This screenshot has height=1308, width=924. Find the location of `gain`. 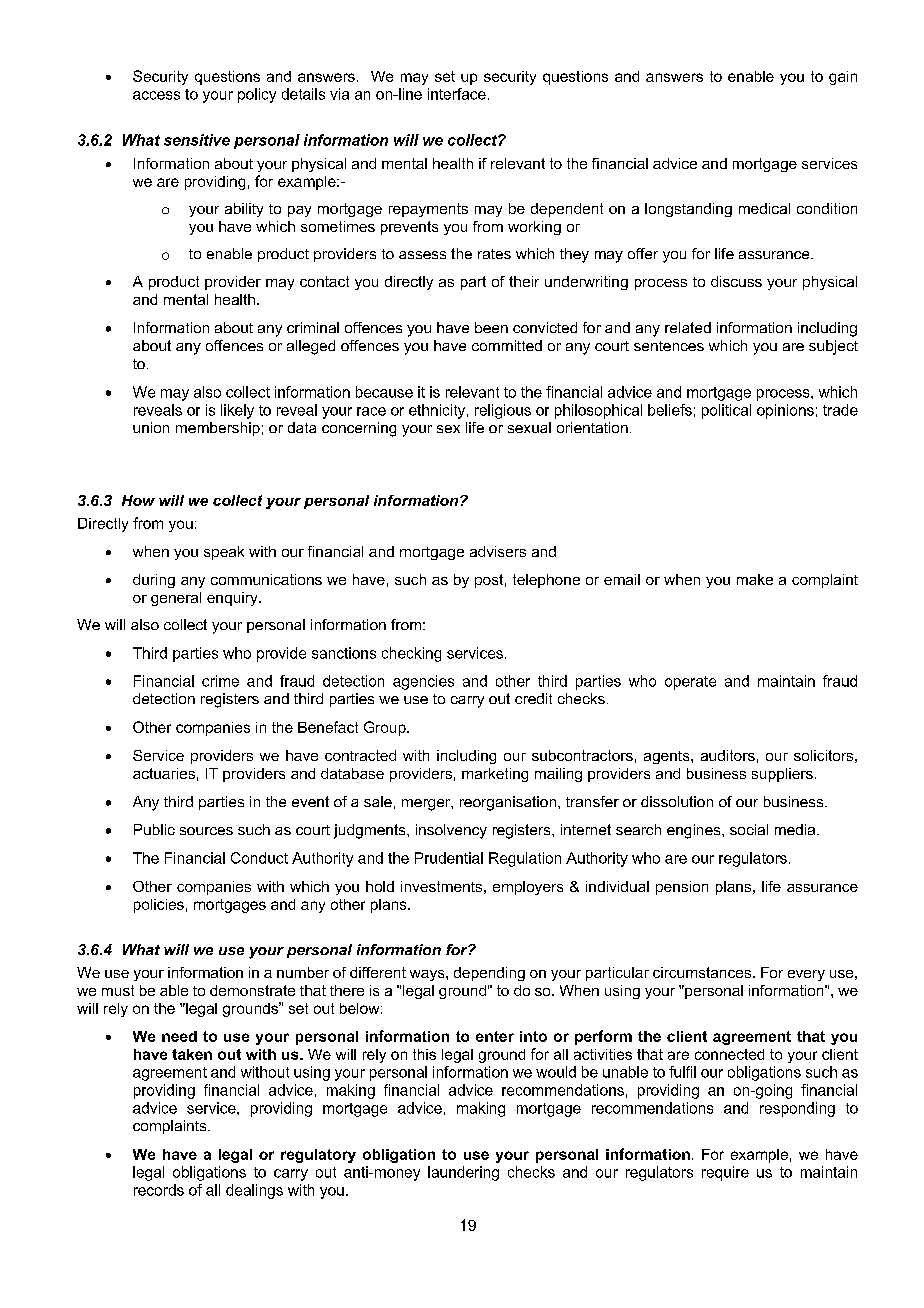

gain is located at coordinates (843, 78).
